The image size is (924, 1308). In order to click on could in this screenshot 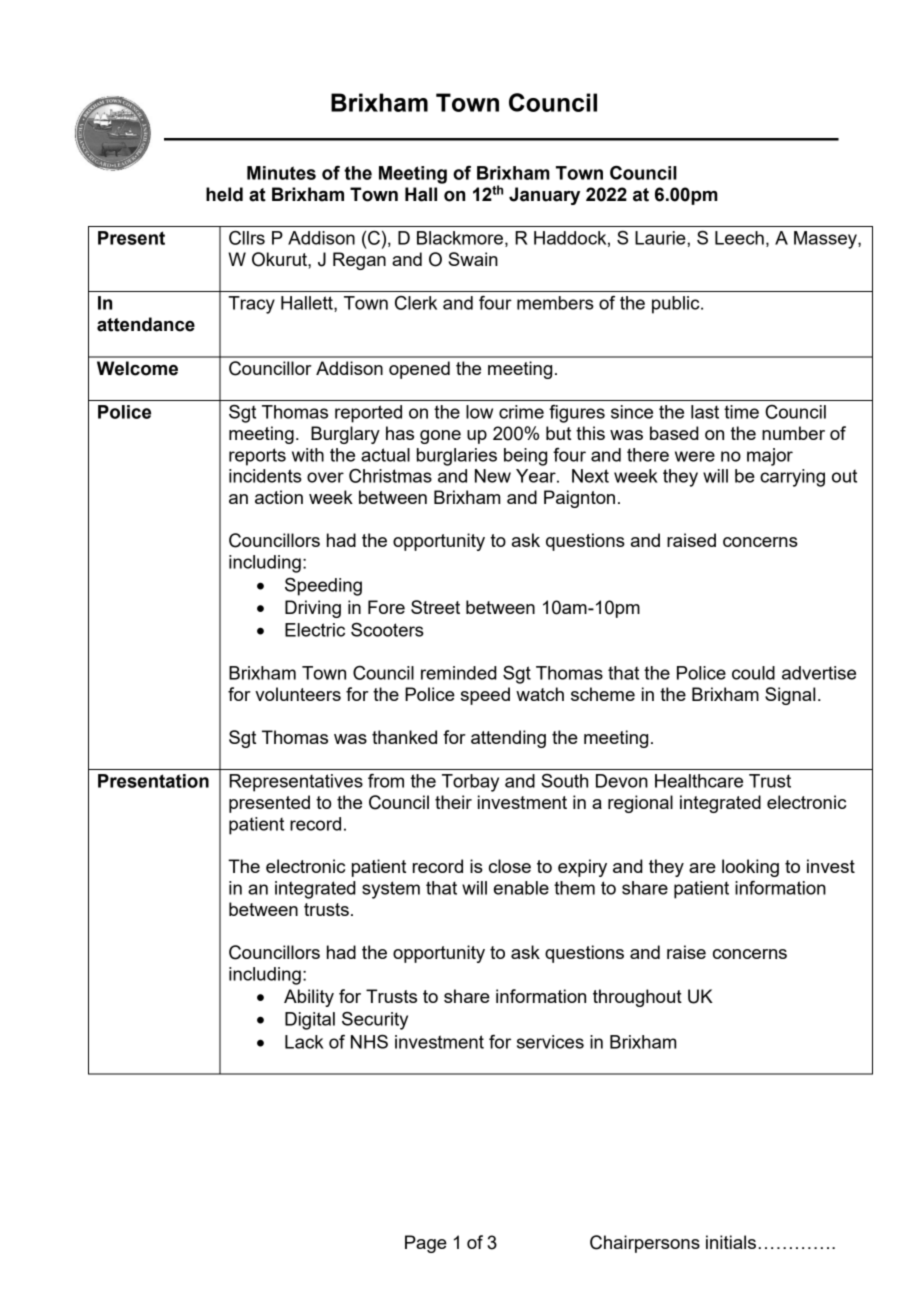, I will do `click(753, 673)`.
